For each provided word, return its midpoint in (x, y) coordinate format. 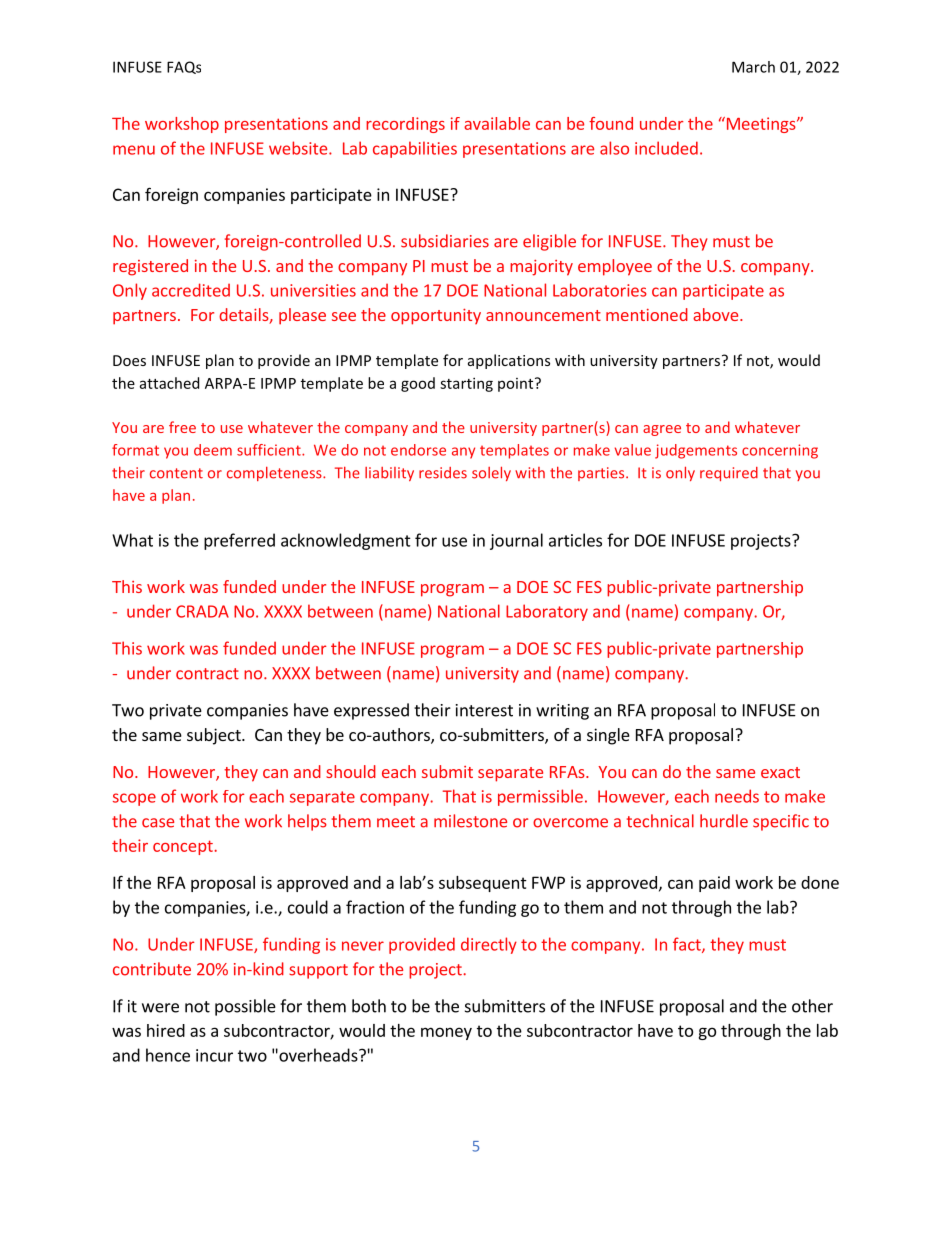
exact (780, 772)
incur (214, 1055)
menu (134, 150)
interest (484, 710)
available (497, 123)
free (182, 427)
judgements (696, 451)
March (753, 67)
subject (215, 736)
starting (466, 384)
